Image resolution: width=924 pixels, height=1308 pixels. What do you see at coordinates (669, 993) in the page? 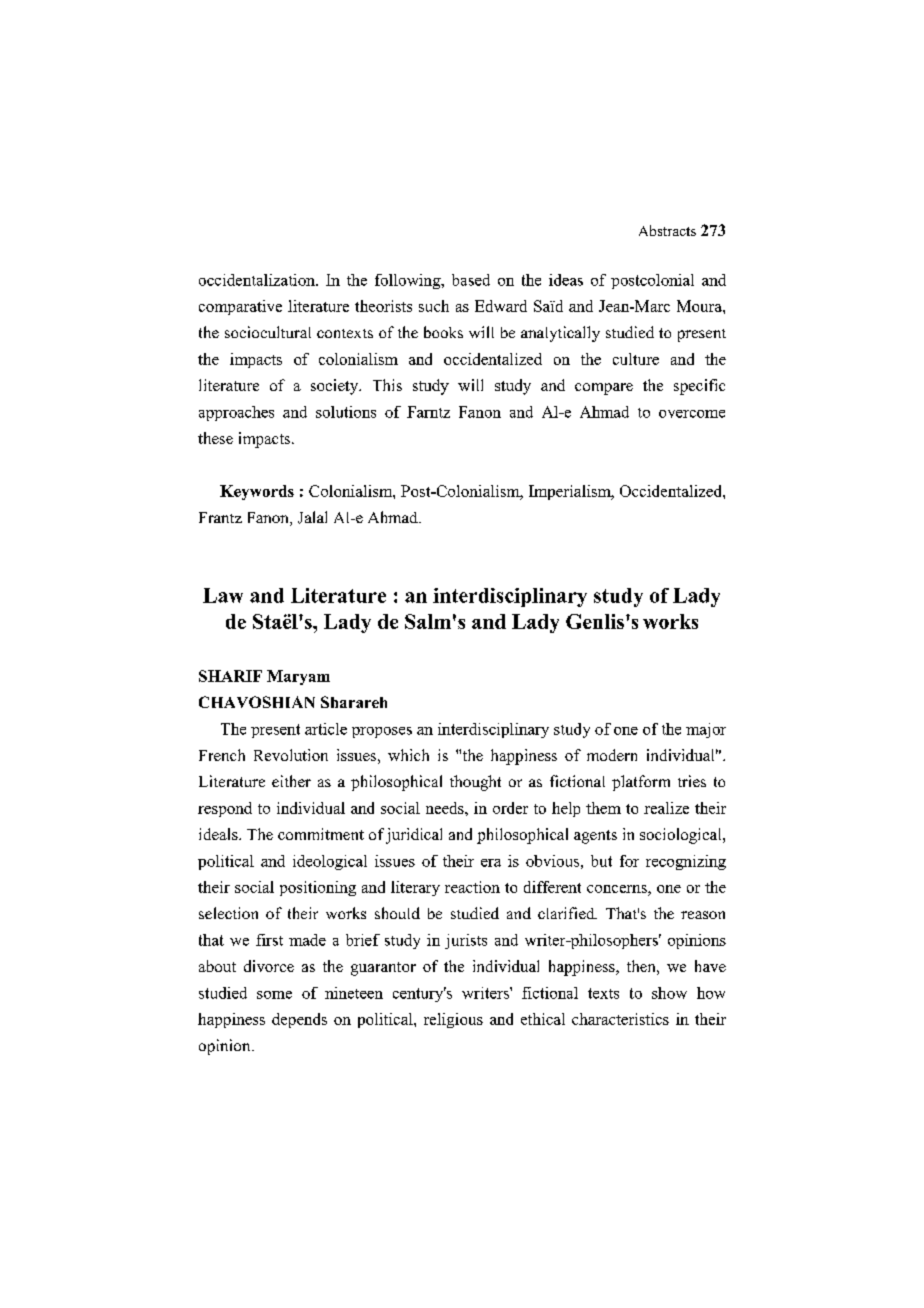
I see `show` at bounding box center [669, 993].
